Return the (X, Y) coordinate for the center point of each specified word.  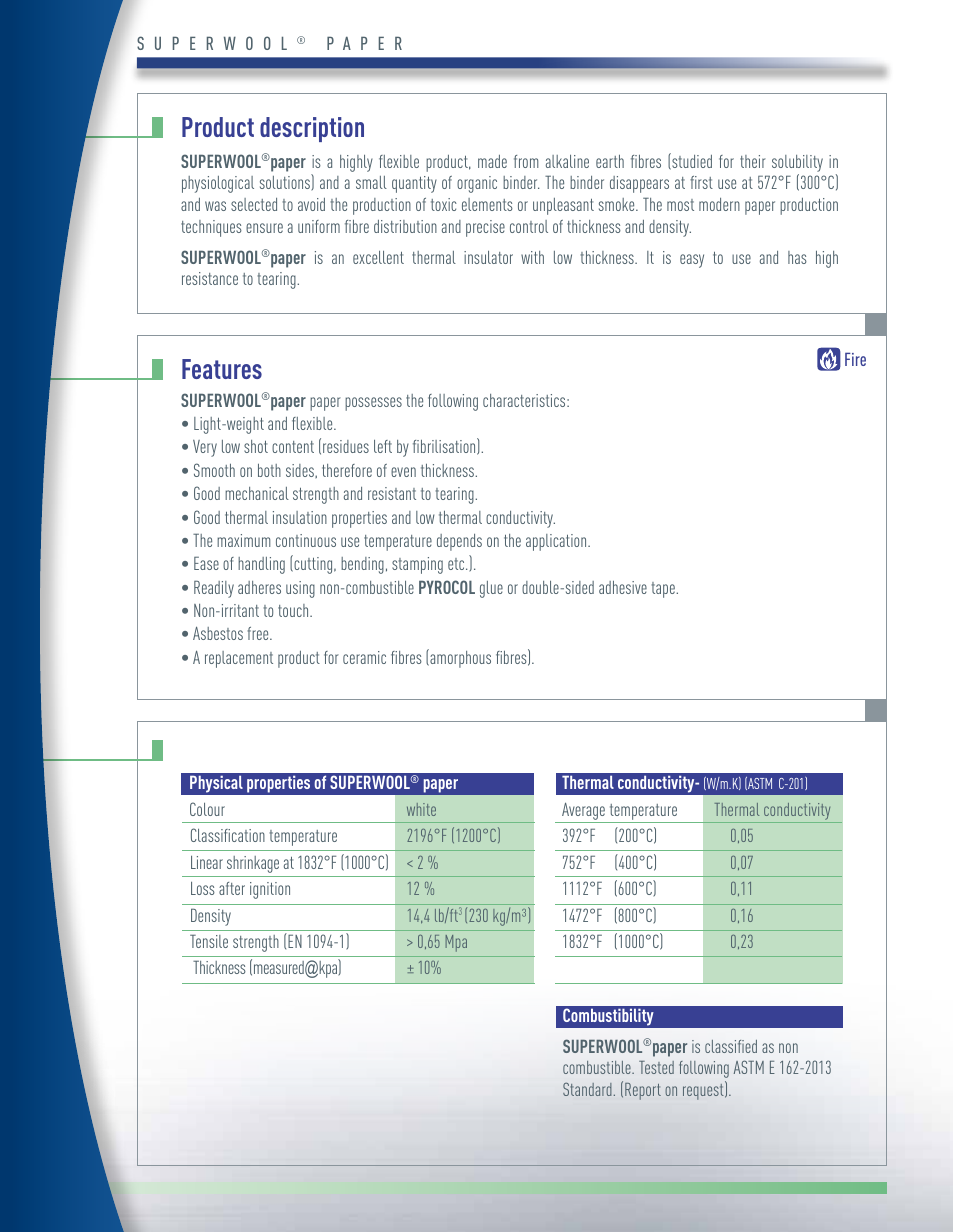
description (312, 129)
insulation (300, 517)
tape (664, 590)
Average (583, 811)
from (526, 161)
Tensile (209, 941)
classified (731, 1046)
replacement (239, 659)
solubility (797, 163)
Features (222, 369)
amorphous (459, 658)
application (557, 542)
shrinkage (253, 864)
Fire (855, 359)
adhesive (623, 587)
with (532, 257)
